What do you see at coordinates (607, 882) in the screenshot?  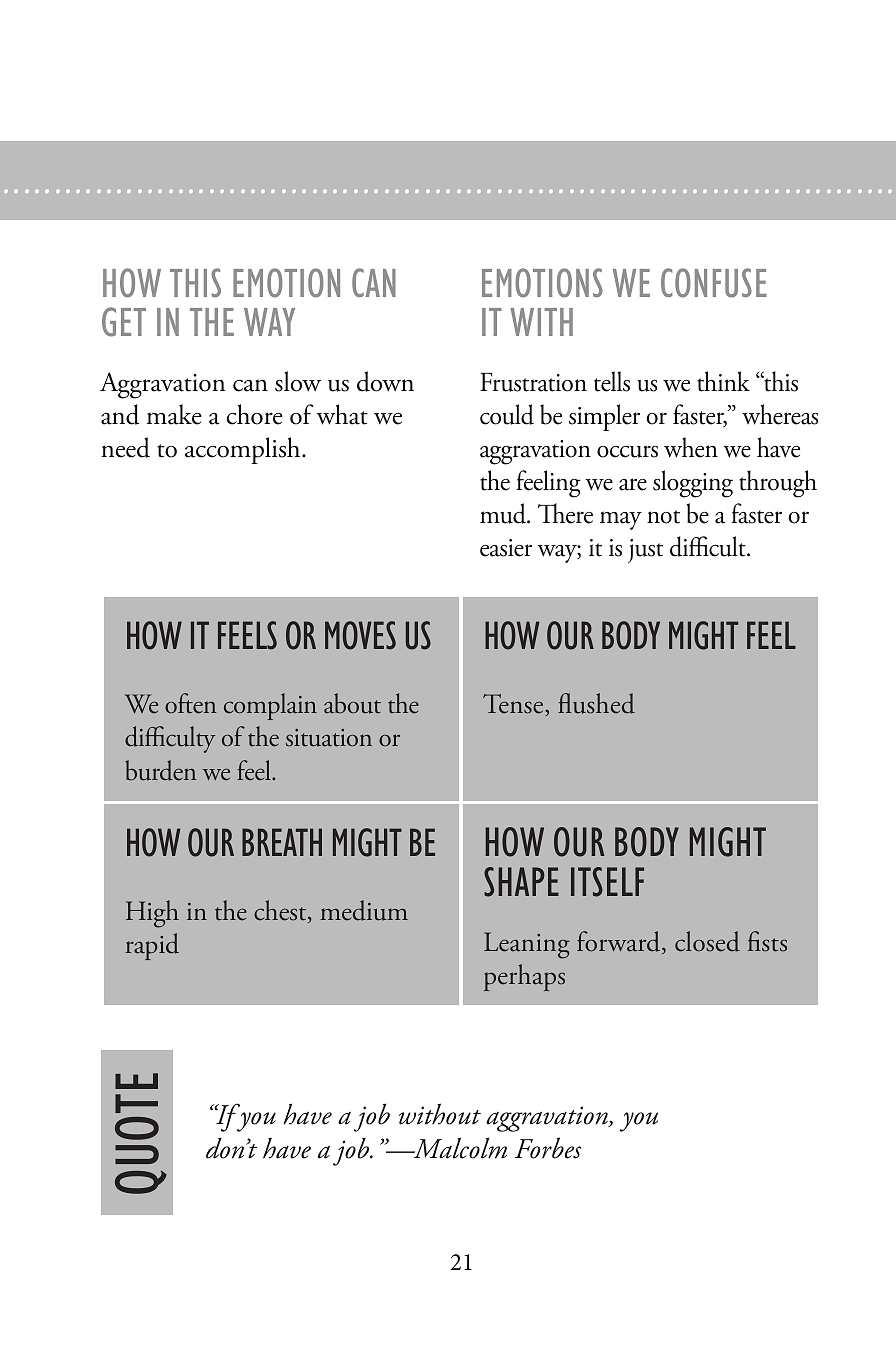 I see `itself` at bounding box center [607, 882].
